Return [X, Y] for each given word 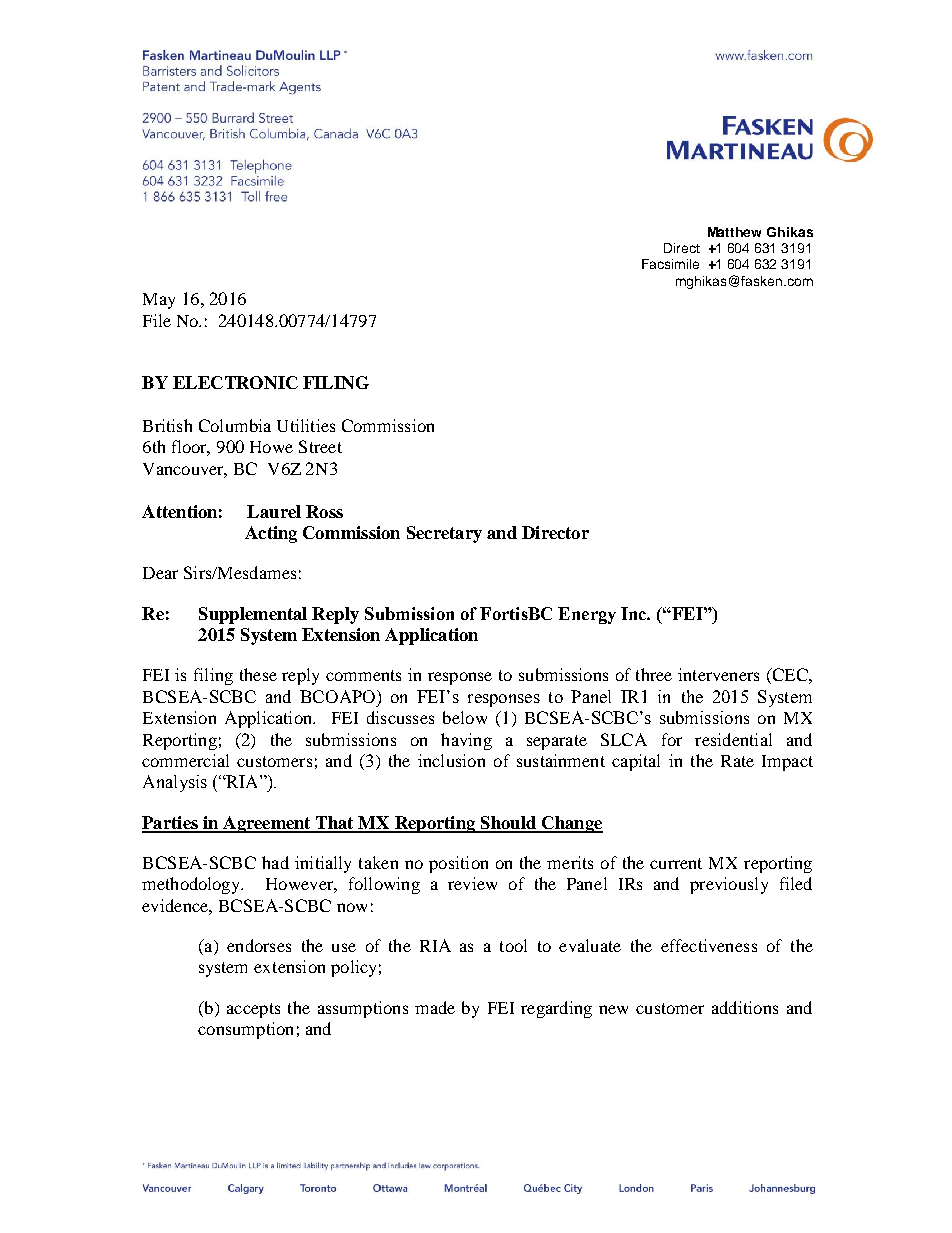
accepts [253, 1010]
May [159, 301]
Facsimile [670, 264]
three [654, 674]
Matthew [734, 232]
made [435, 1007]
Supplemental [253, 615]
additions [745, 1007]
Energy [587, 615]
